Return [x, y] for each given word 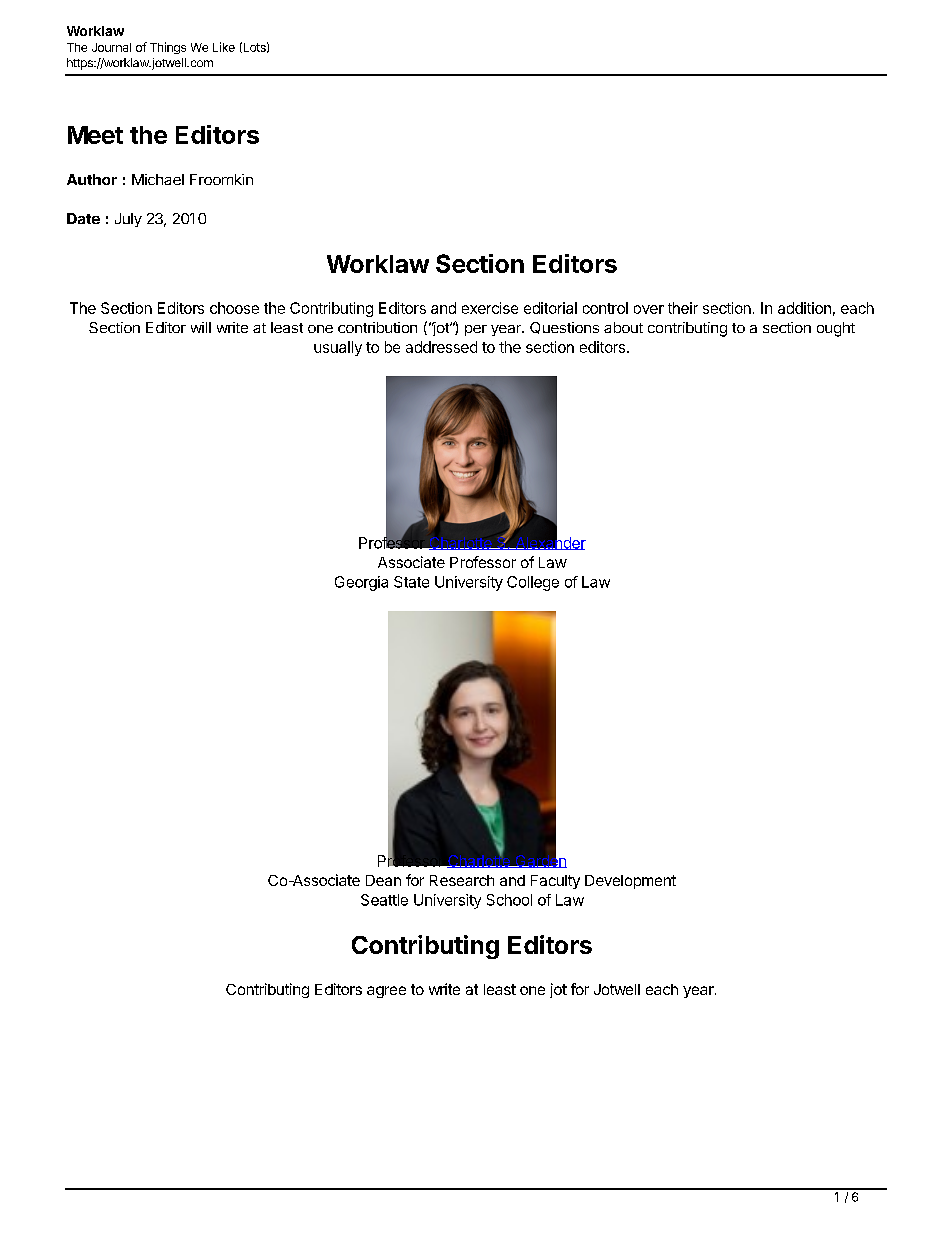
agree [386, 992]
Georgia [361, 583]
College [533, 583]
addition [804, 308]
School [509, 900]
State [411, 582]
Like [224, 47]
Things [168, 48]
